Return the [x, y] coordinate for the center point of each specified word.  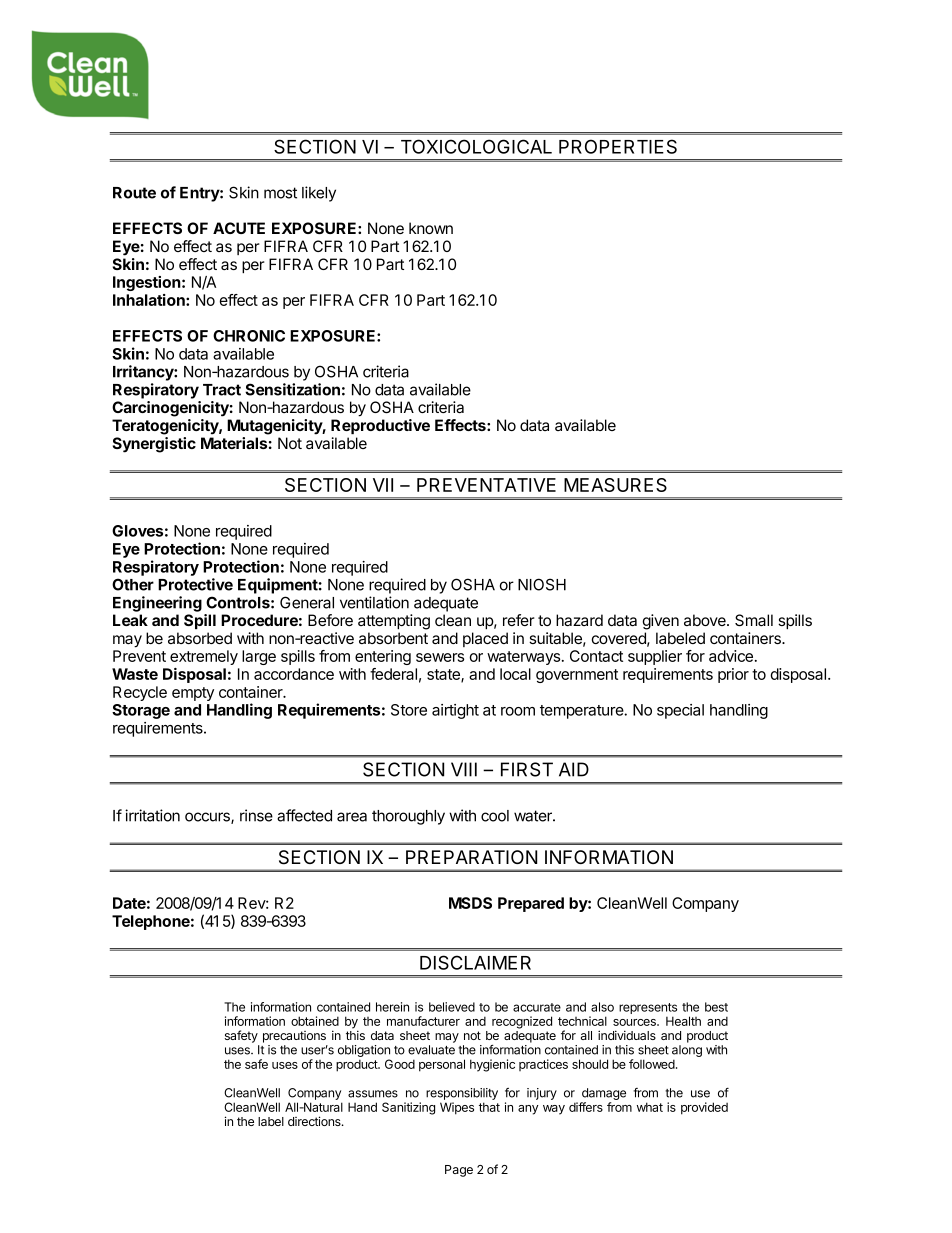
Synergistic [154, 445]
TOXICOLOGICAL [476, 146]
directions [315, 1121]
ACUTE [239, 228]
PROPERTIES [618, 146]
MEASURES [615, 485]
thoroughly [408, 817]
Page [459, 1171]
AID [574, 769]
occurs [208, 818]
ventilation [374, 602]
